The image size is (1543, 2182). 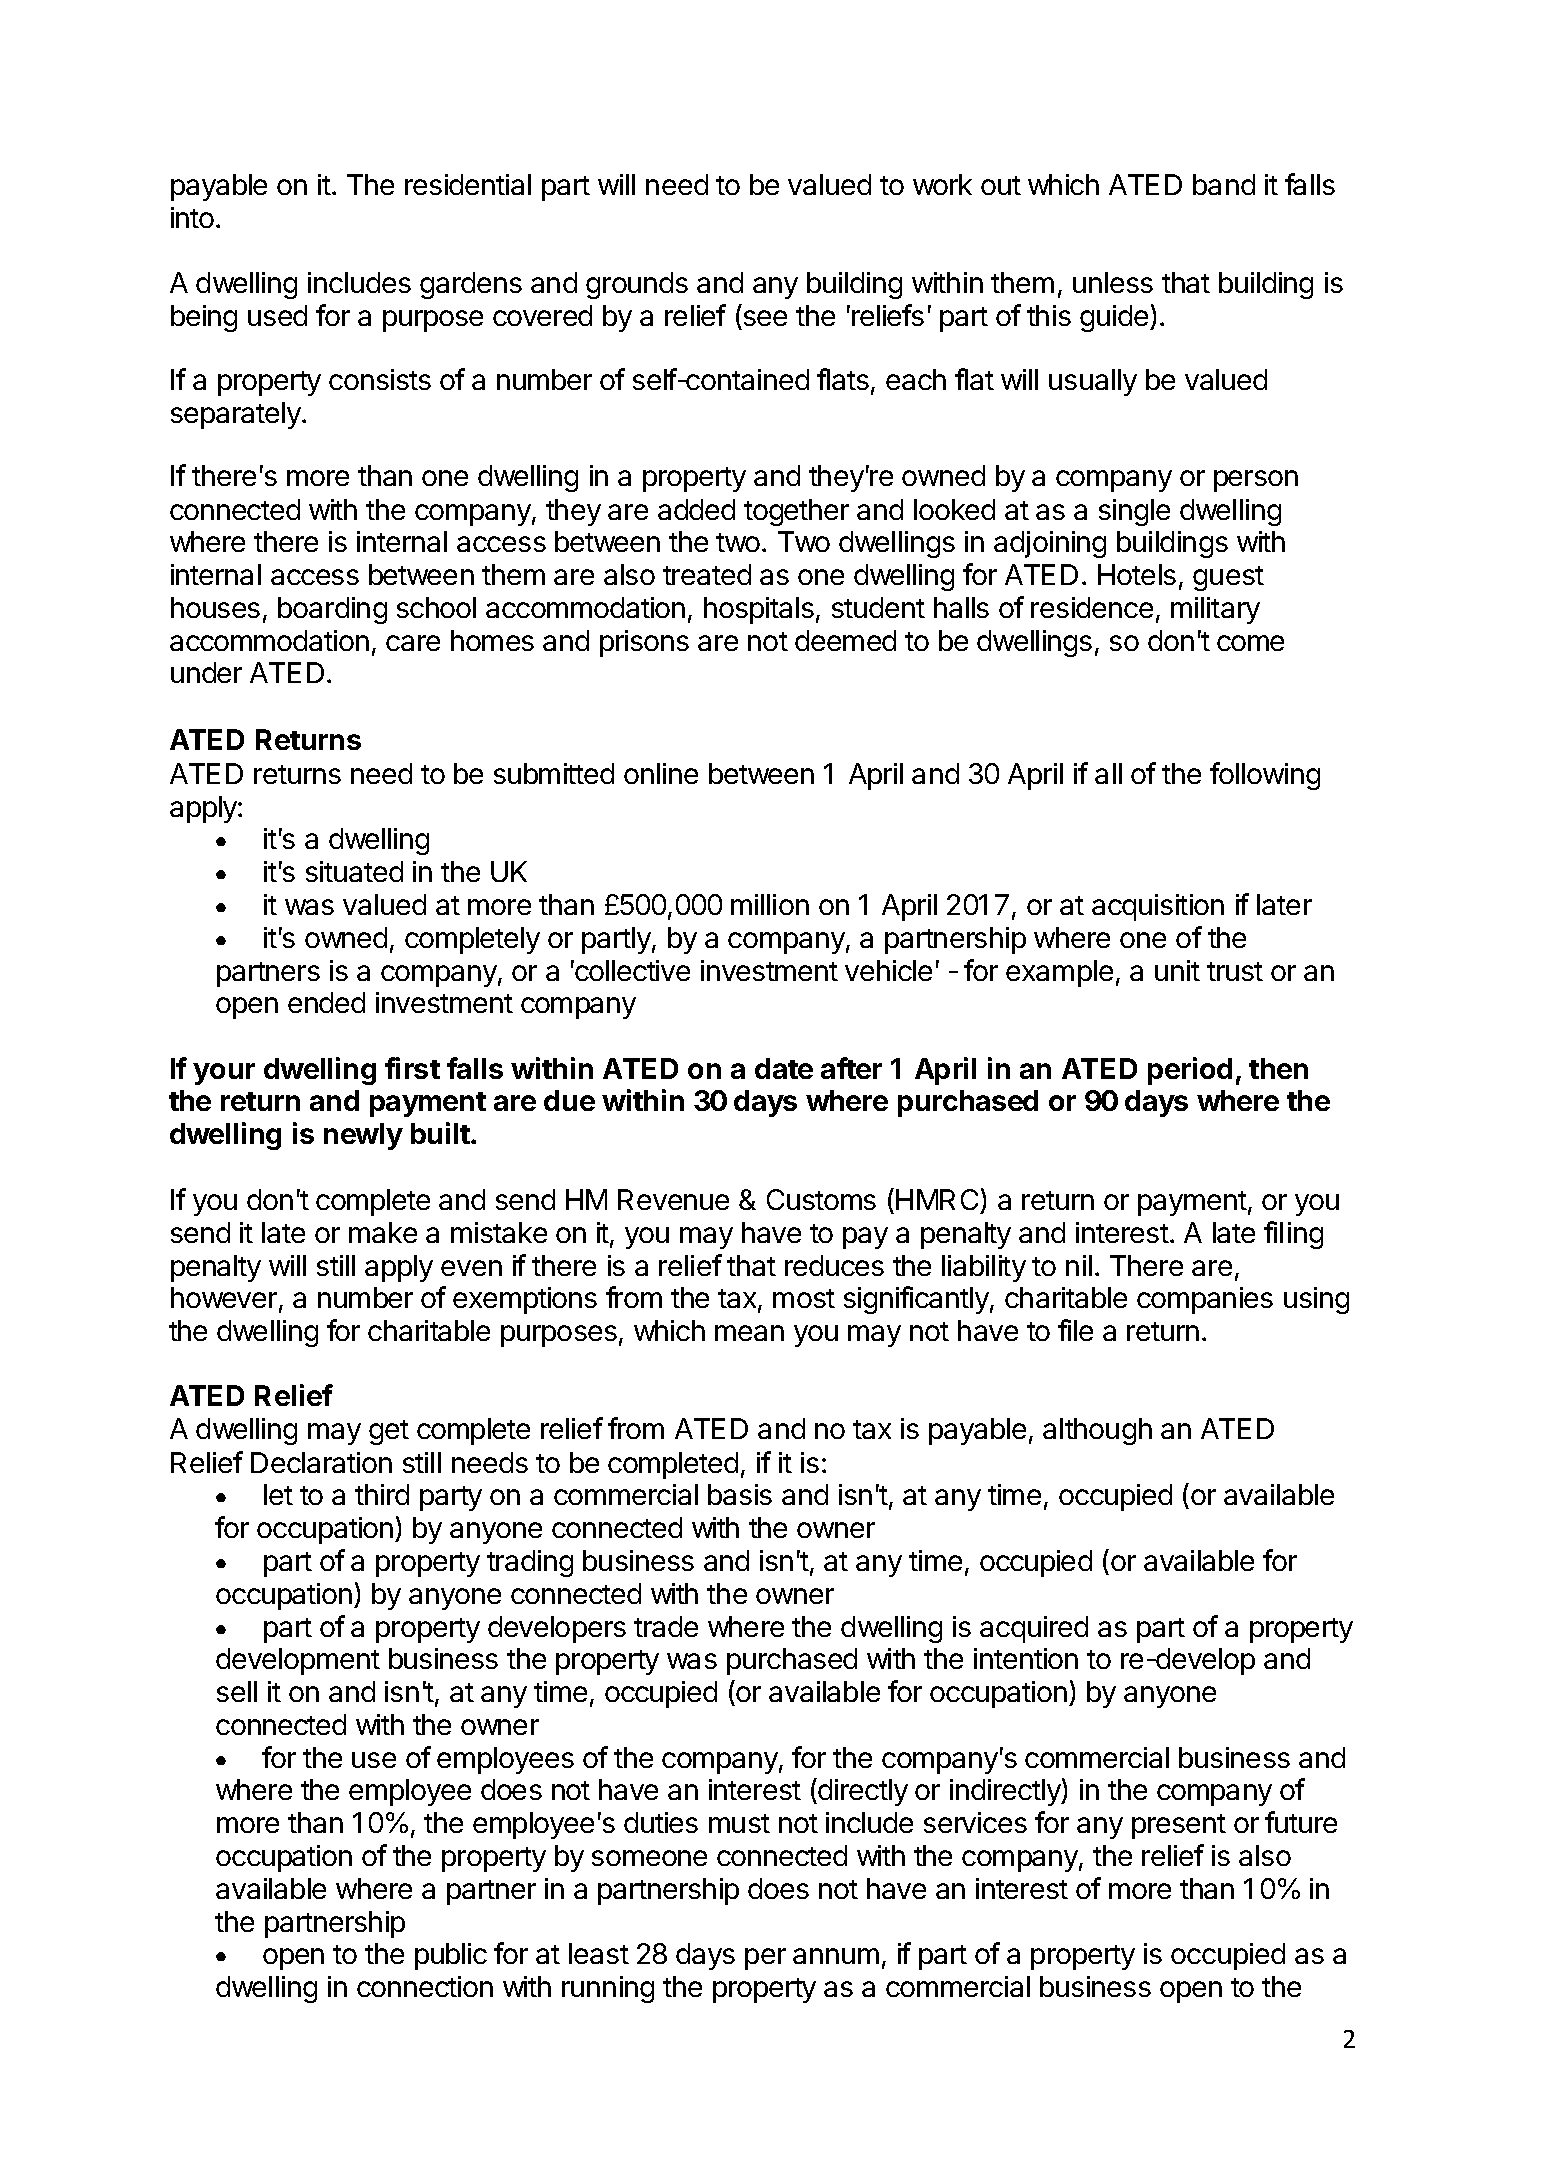 I want to click on basis, so click(x=740, y=1494).
